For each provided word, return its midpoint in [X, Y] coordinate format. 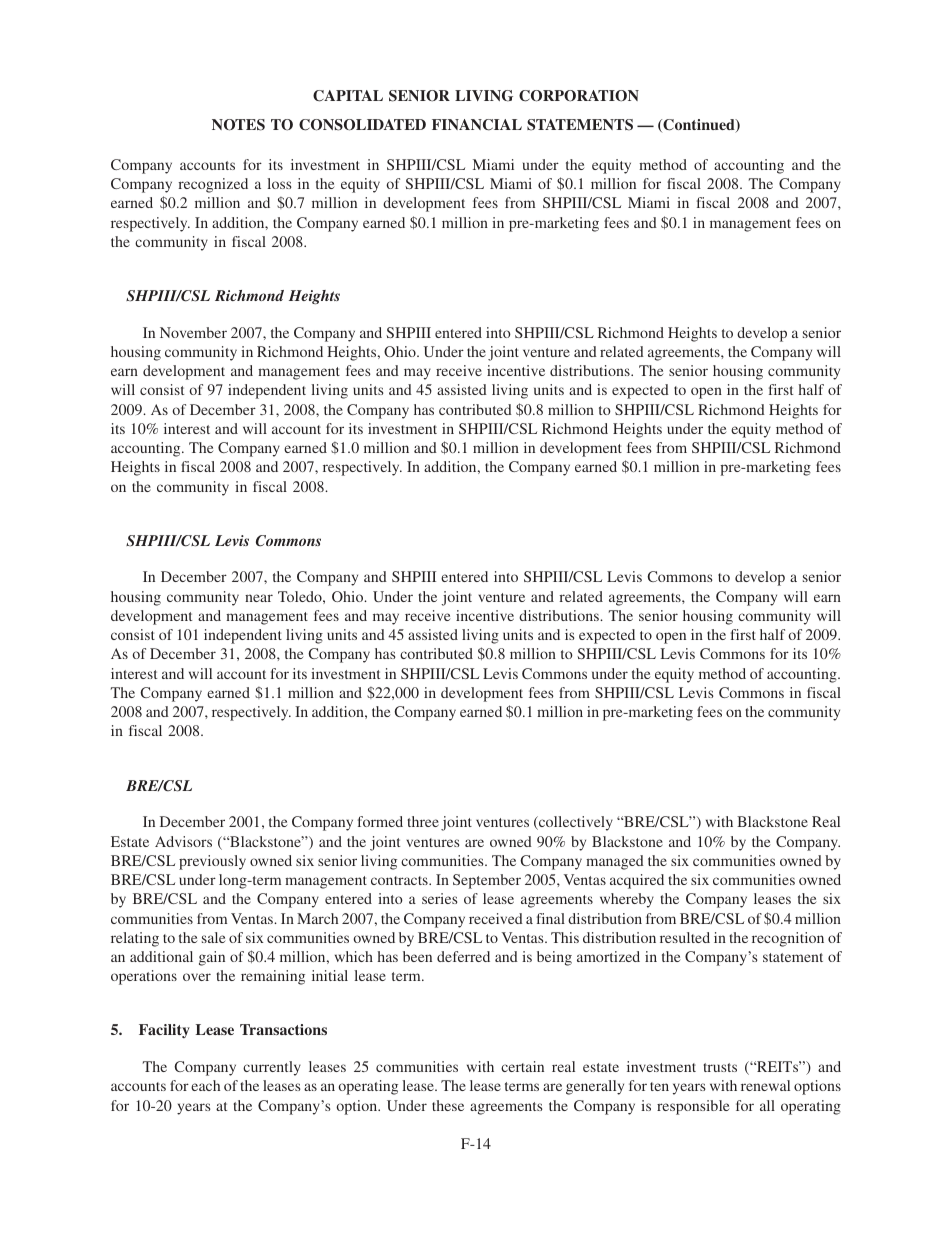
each [205, 1085]
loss [279, 183]
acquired [637, 881]
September [487, 881]
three [423, 821]
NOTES [238, 125]
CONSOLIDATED [362, 125]
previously [212, 862]
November [193, 332]
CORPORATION [579, 96]
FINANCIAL [477, 125]
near [259, 598]
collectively [575, 823]
